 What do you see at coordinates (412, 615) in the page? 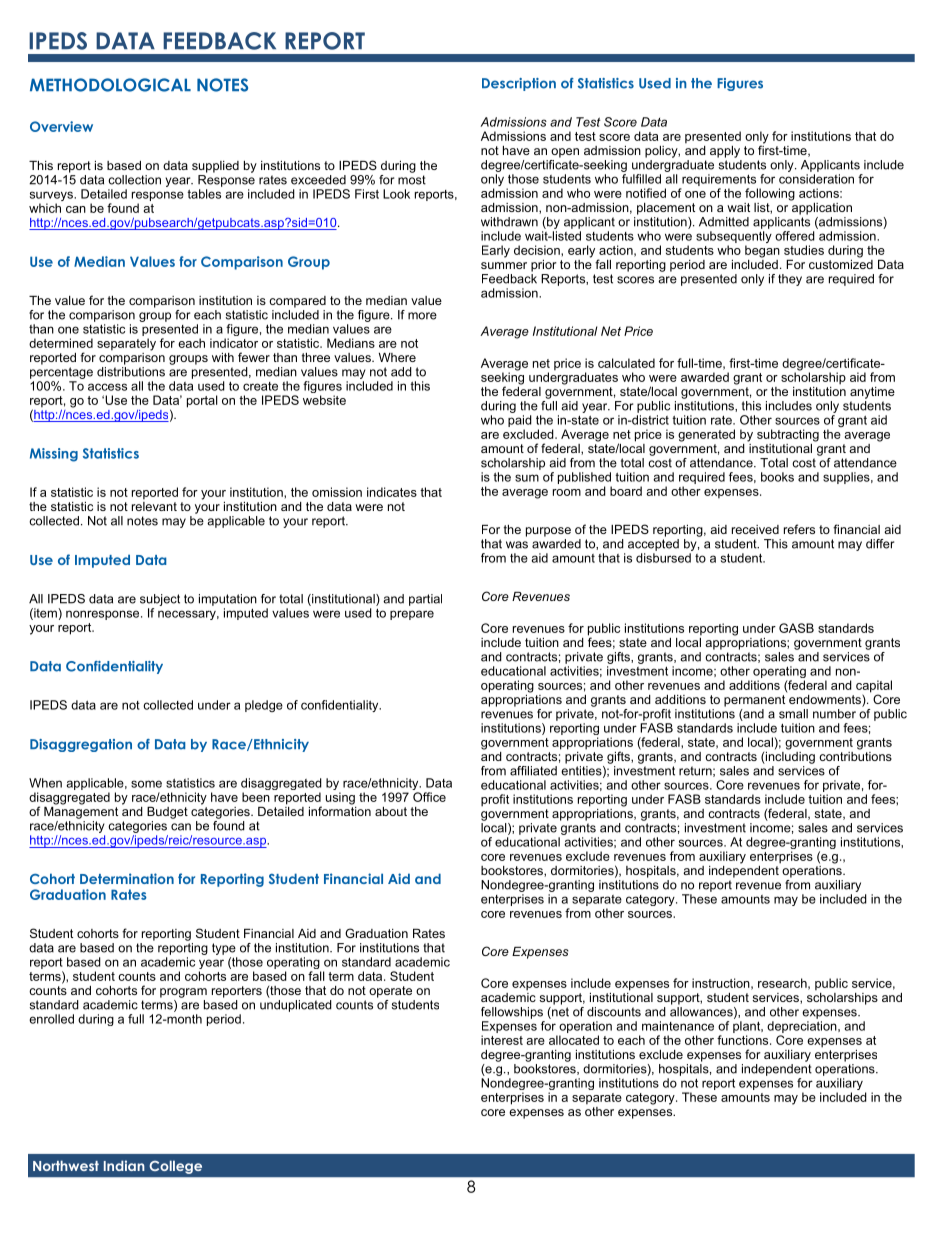
I see `prepare` at bounding box center [412, 615].
